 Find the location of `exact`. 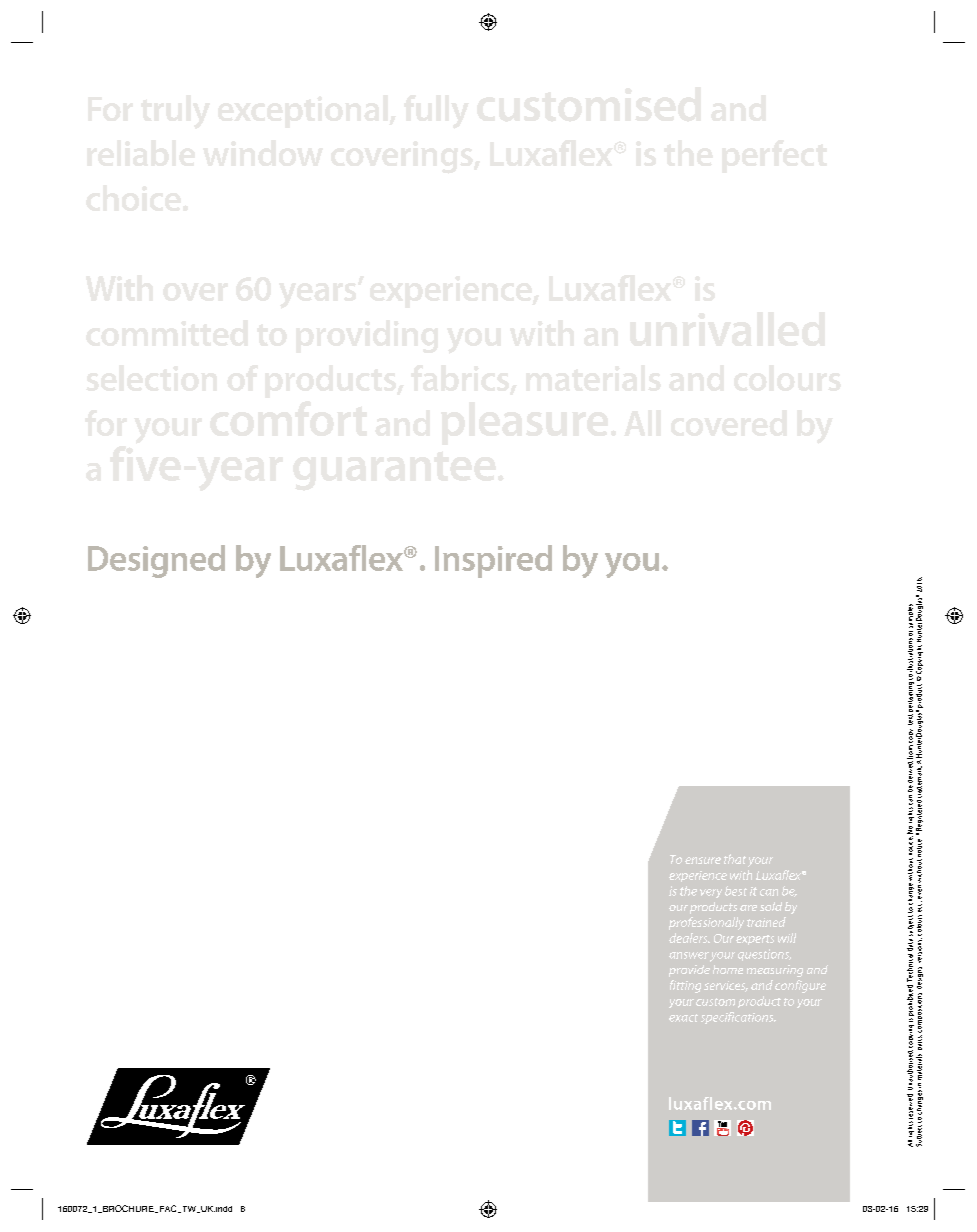

exact is located at coordinates (683, 1018).
